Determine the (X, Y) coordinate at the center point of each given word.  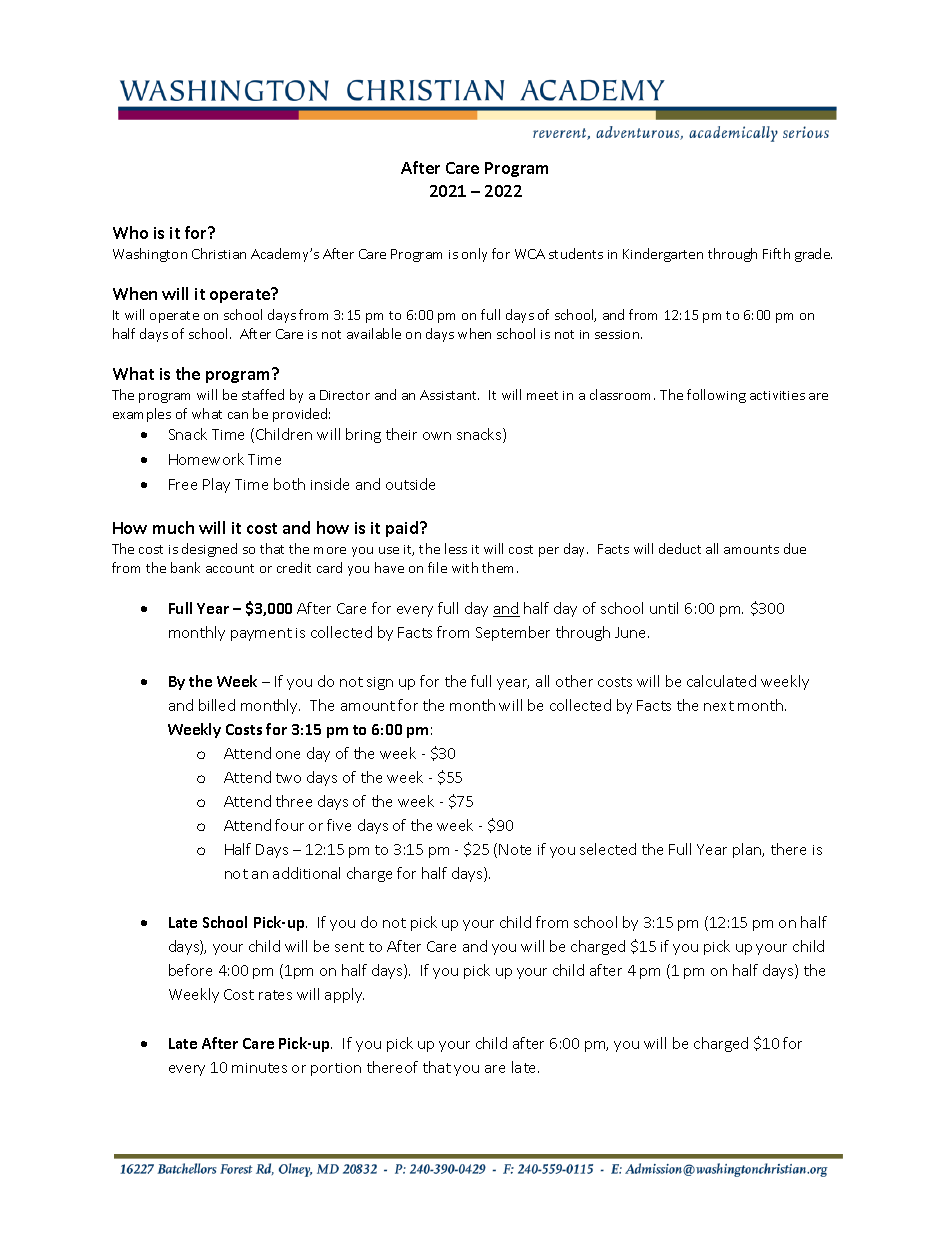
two (288, 778)
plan (748, 850)
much (173, 527)
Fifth (776, 253)
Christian (219, 253)
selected (608, 849)
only (474, 255)
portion (336, 1069)
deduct (680, 548)
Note (515, 849)
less (456, 548)
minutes (259, 1068)
